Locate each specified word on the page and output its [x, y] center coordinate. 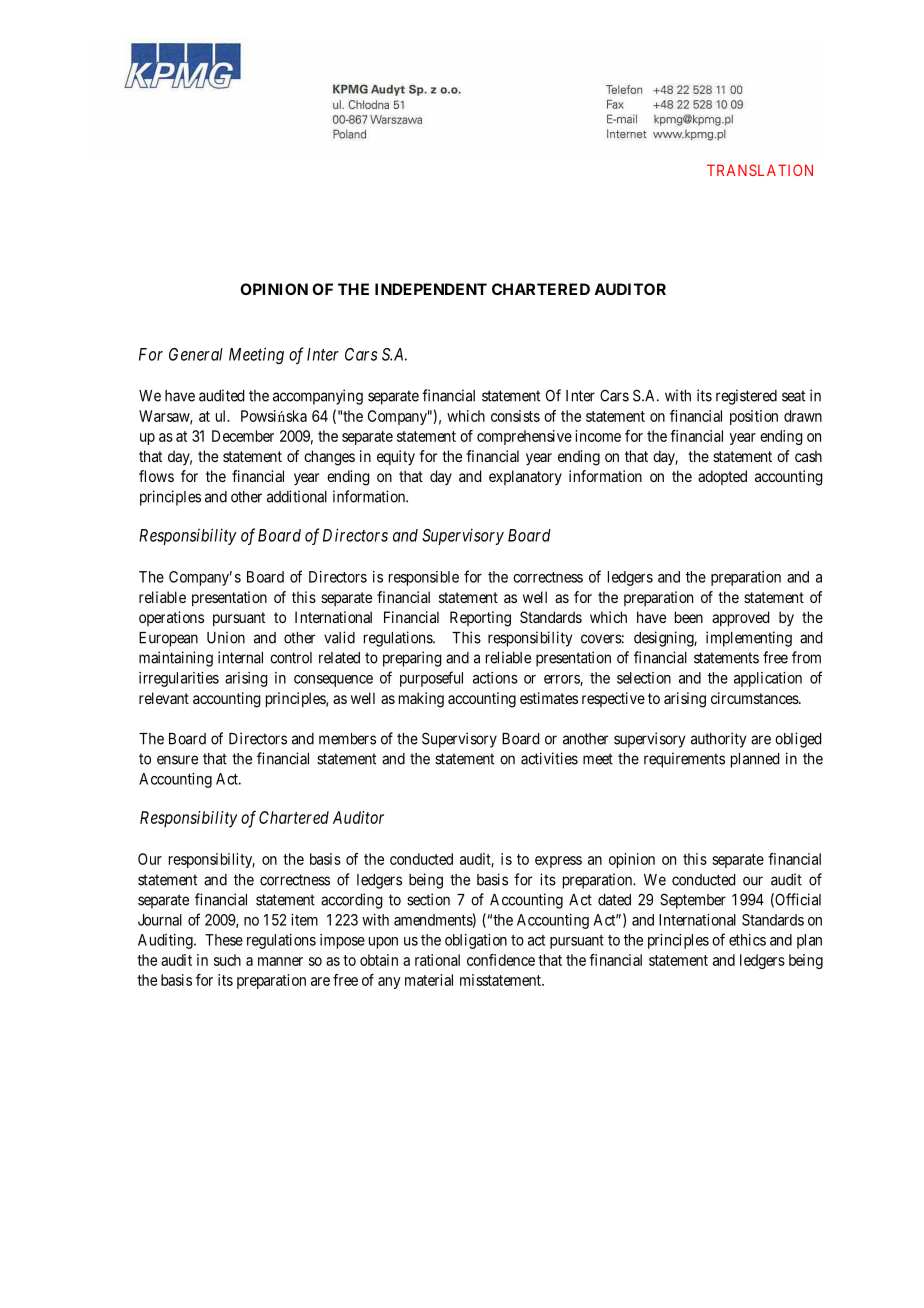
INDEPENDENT [431, 289]
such [227, 960]
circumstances [755, 698]
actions [495, 678]
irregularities [179, 679]
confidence [501, 960]
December [243, 436]
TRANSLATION [760, 170]
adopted [722, 477]
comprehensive [524, 437]
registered [746, 397]
